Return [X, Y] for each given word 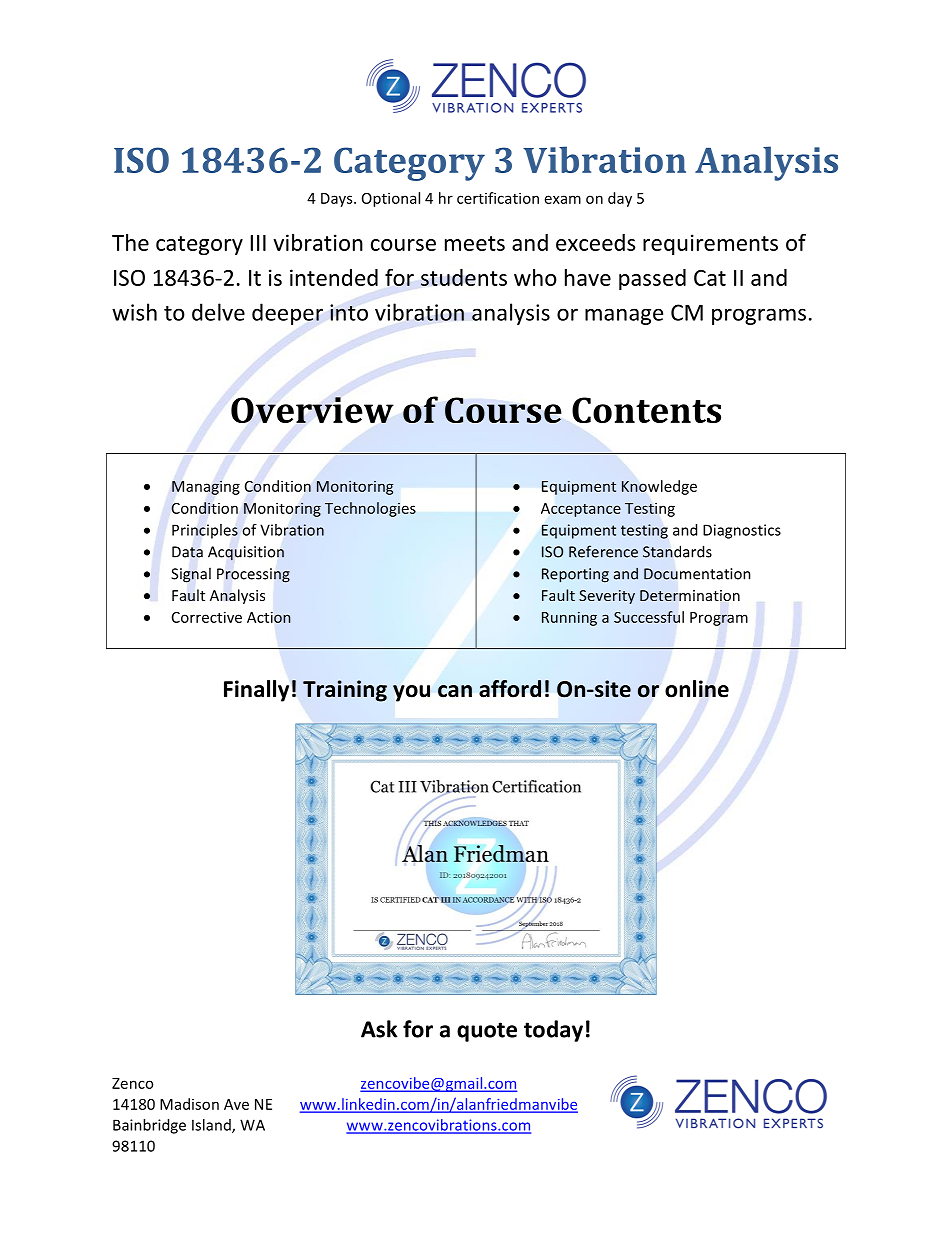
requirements [710, 244]
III [258, 243]
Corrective [207, 617]
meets [475, 243]
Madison [189, 1104]
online [697, 689]
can [455, 691]
